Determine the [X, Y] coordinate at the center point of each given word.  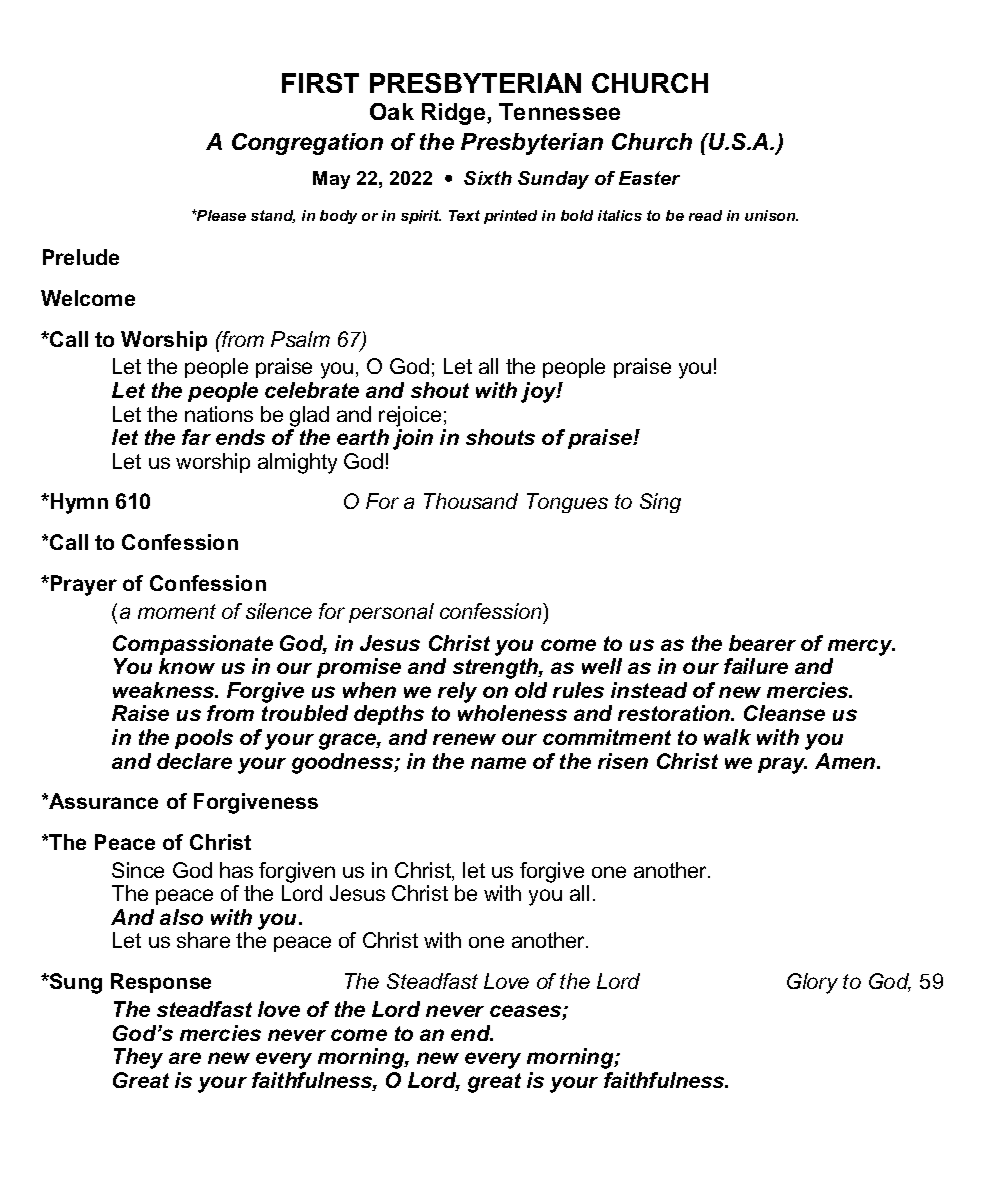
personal [391, 613]
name [498, 763]
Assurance [102, 801]
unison [771, 215]
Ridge [455, 114]
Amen [846, 761]
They [138, 1058]
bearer [762, 643]
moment [177, 611]
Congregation [307, 144]
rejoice [410, 416]
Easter [649, 178]
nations [219, 414]
